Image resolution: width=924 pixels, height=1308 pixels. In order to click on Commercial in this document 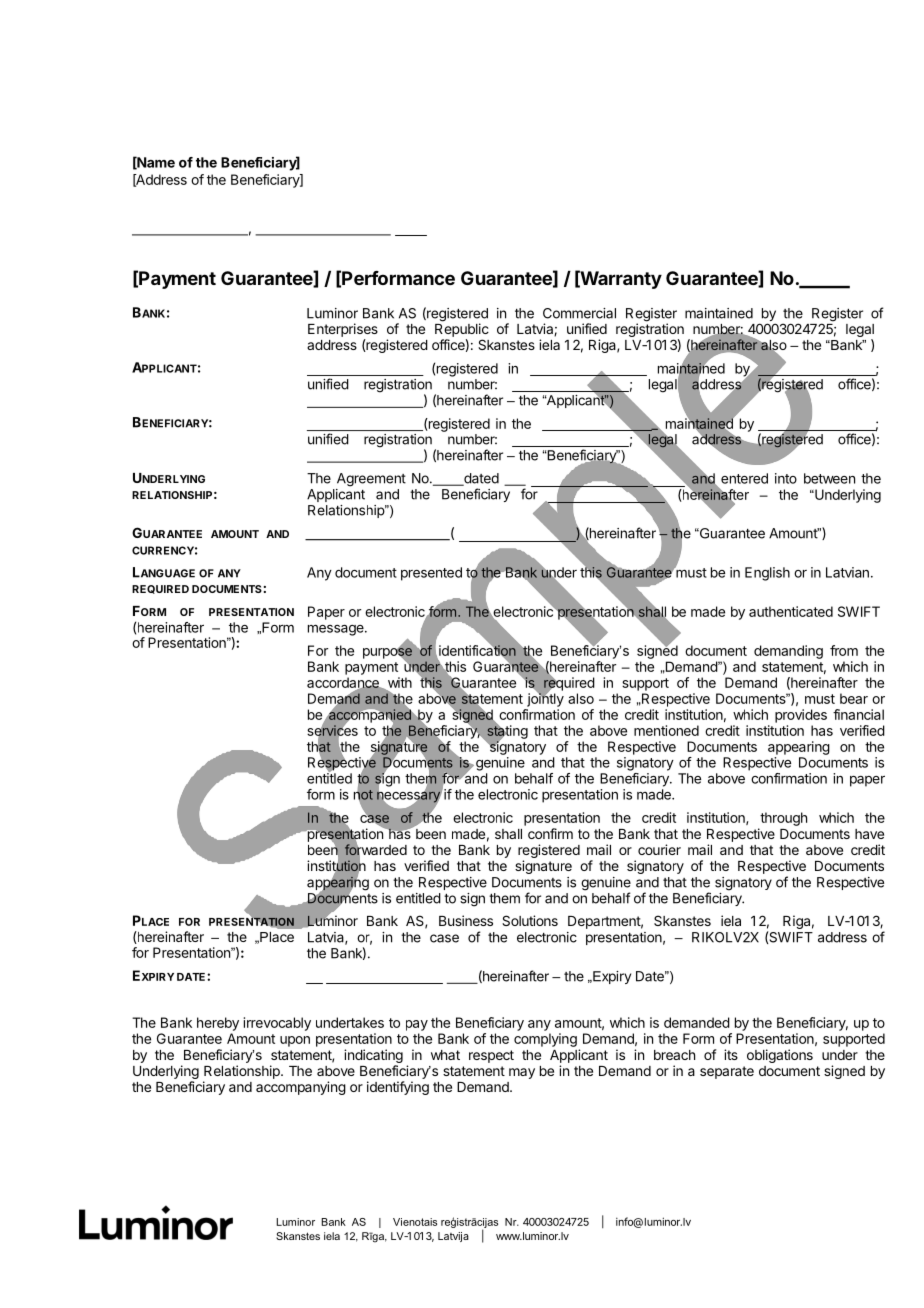, I will do `click(579, 313)`.
